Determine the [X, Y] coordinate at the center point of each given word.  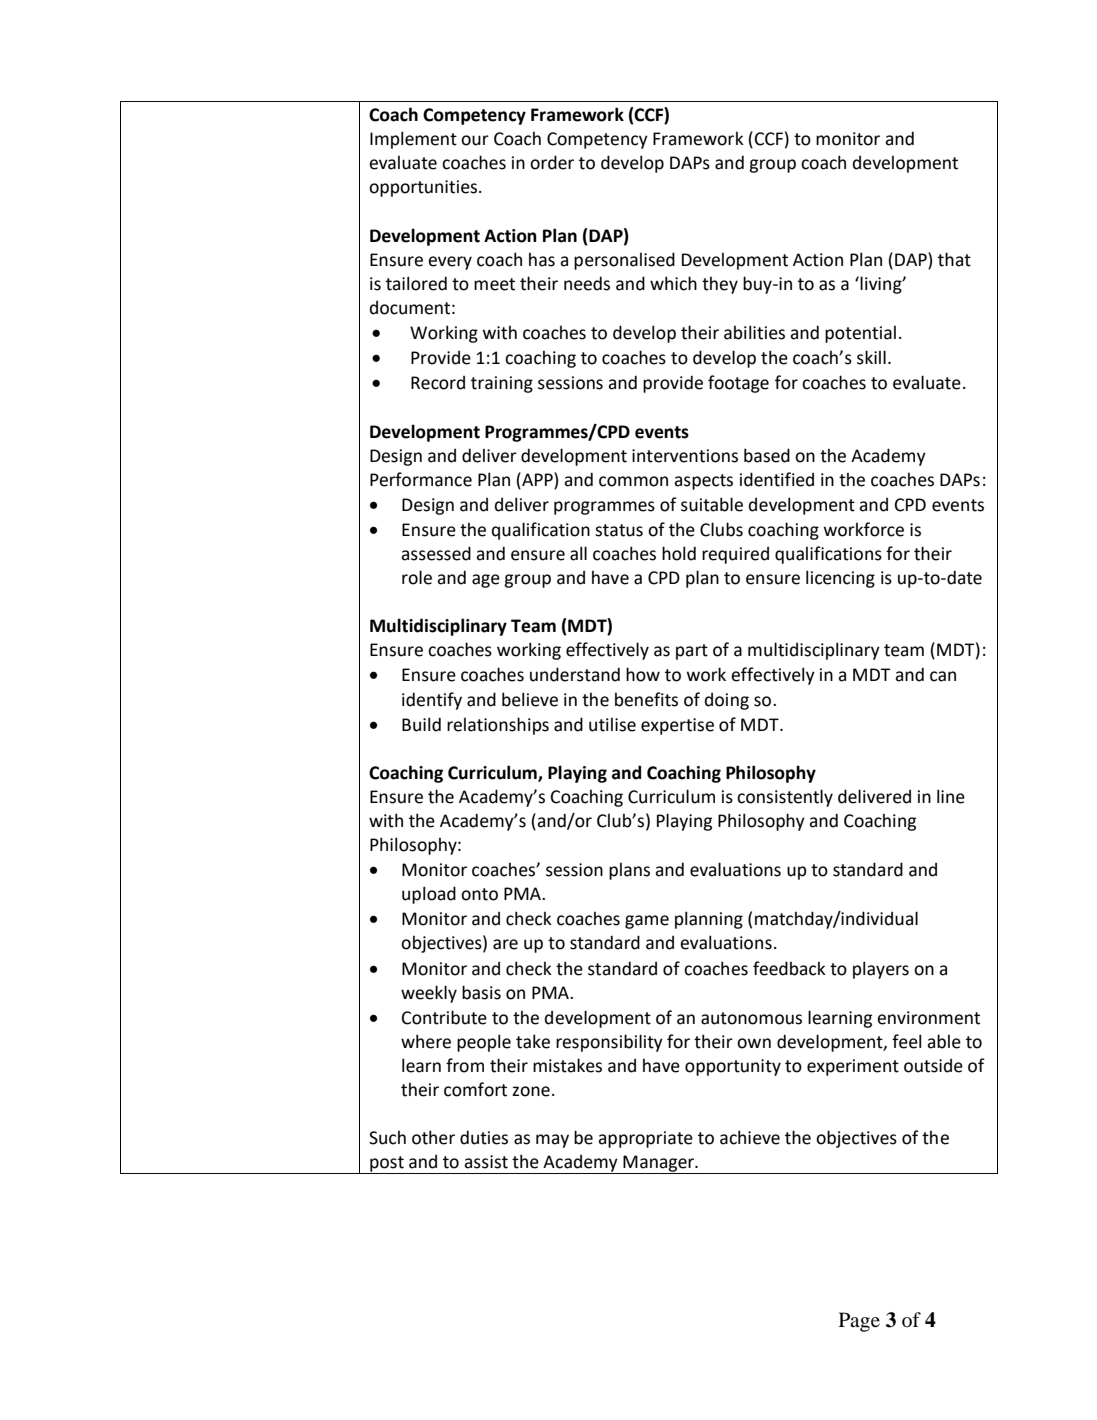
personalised [624, 261]
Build [421, 724]
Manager [658, 1164]
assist [486, 1162]
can [943, 676]
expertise [677, 726]
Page [859, 1322]
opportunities [423, 188]
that [954, 259]
